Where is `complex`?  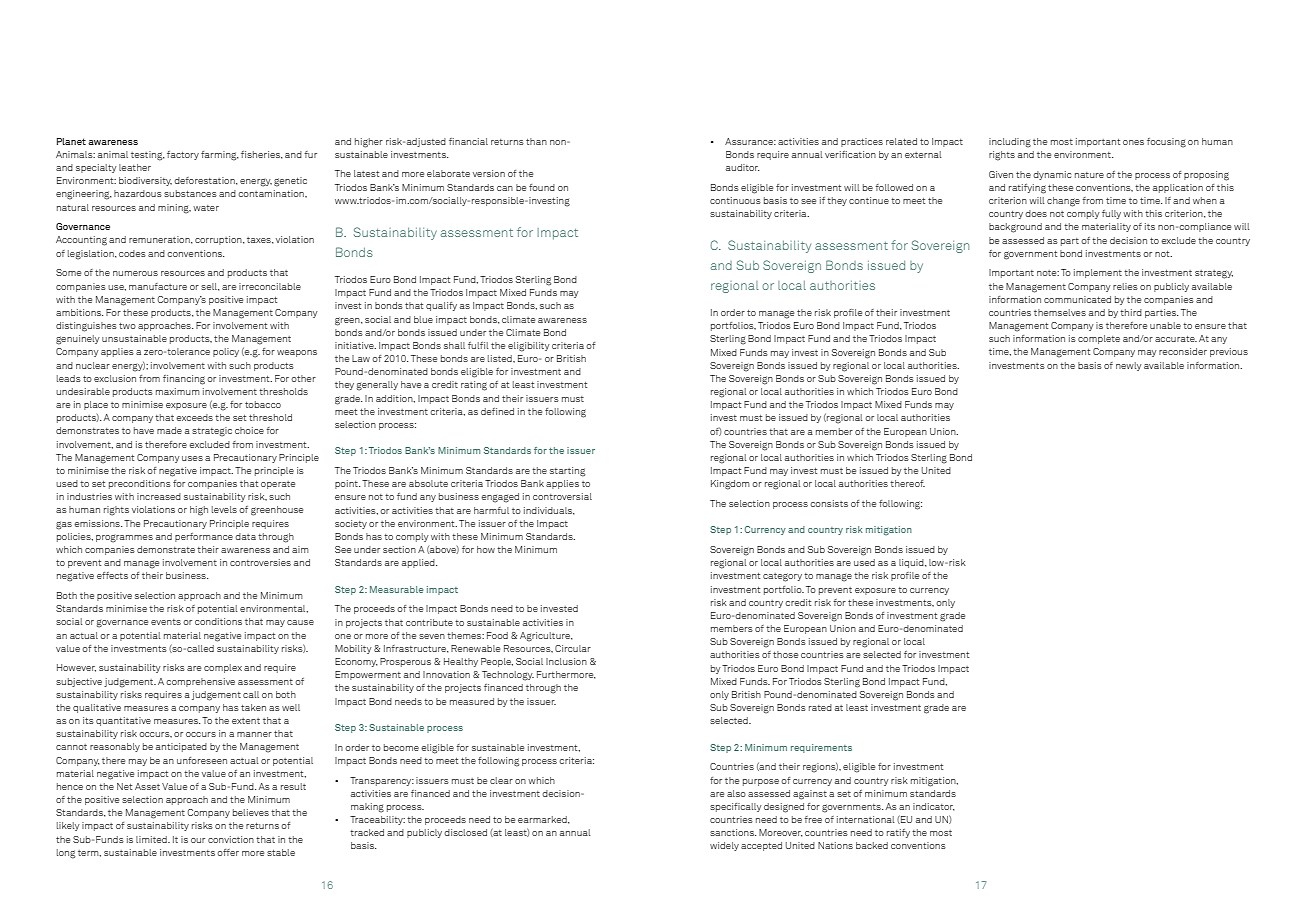 complex is located at coordinates (223, 668).
